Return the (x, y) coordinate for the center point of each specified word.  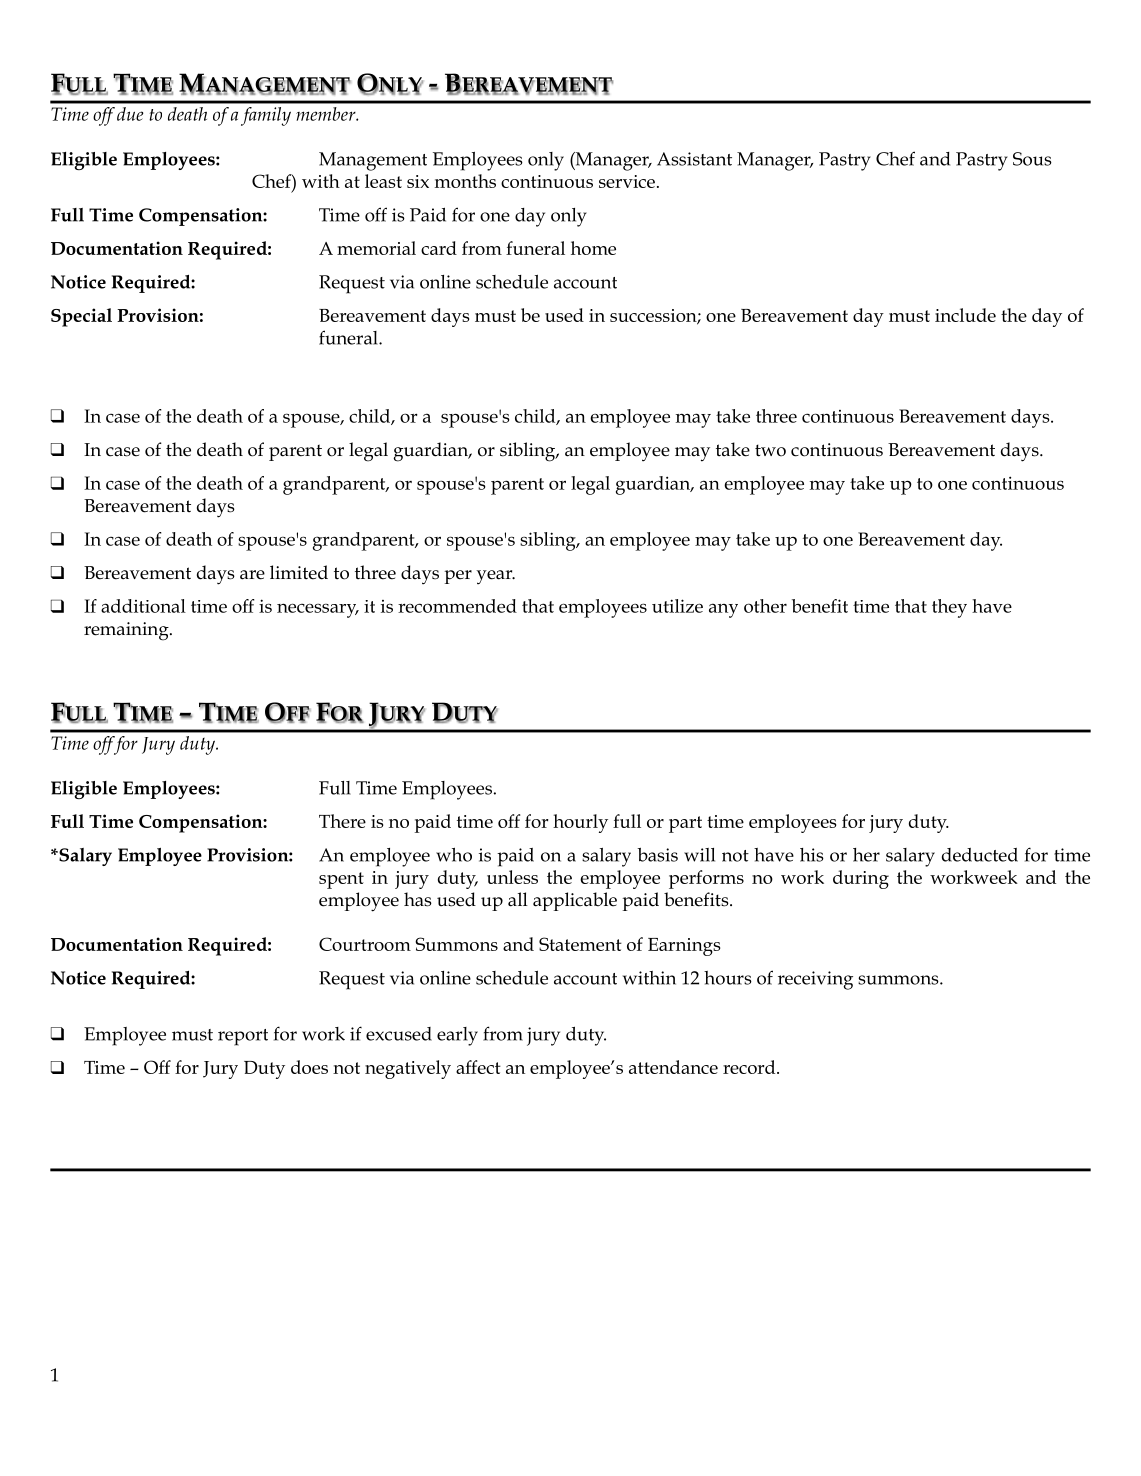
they (949, 608)
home (593, 248)
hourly (580, 823)
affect (478, 1067)
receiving (815, 980)
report (243, 1037)
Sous (1032, 159)
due (130, 114)
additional (143, 606)
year (495, 577)
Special (81, 317)
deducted (980, 855)
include (965, 315)
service (627, 181)
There (342, 821)
